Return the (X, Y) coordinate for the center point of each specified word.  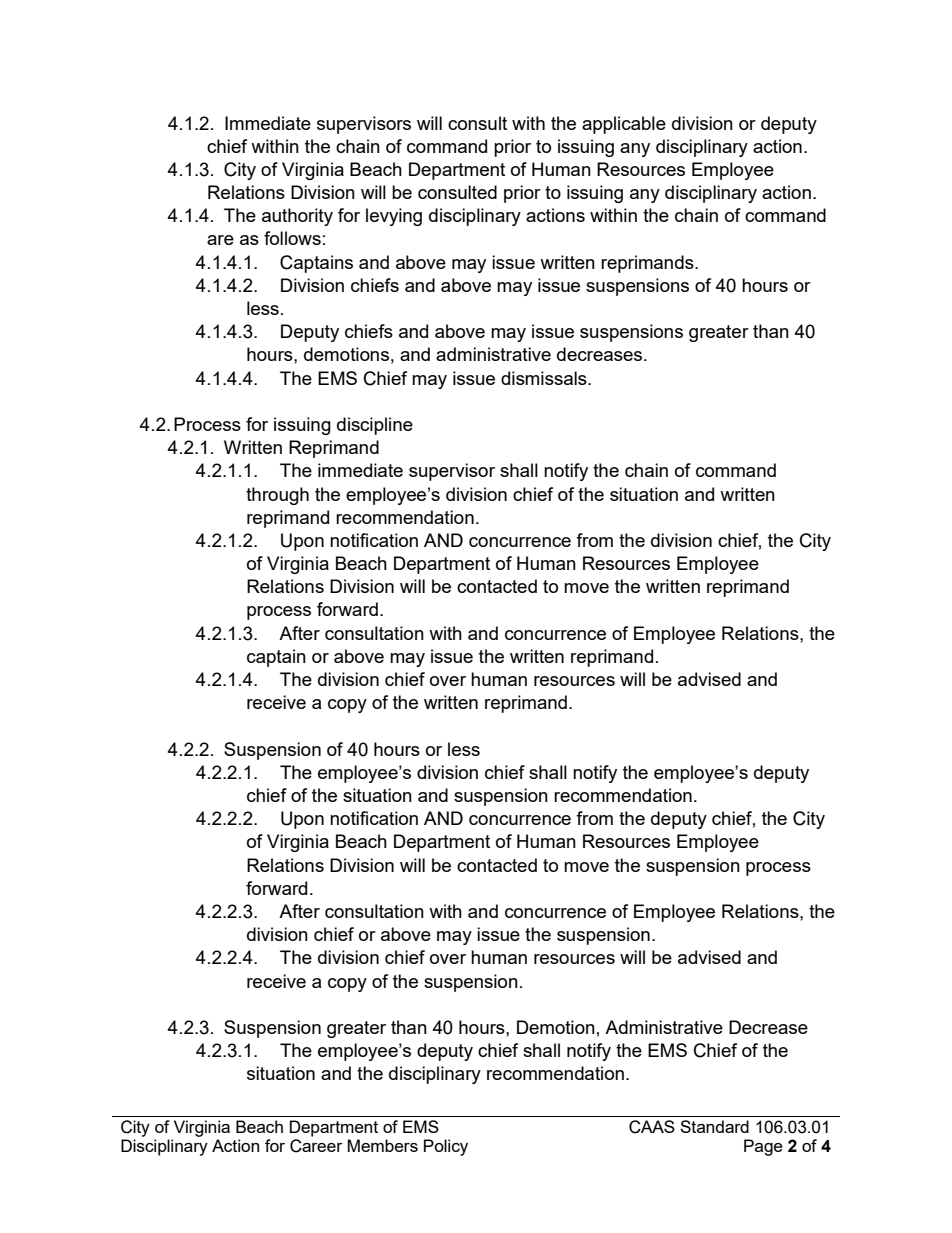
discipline (375, 426)
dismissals (545, 378)
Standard (714, 1126)
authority (297, 217)
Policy (446, 1147)
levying (394, 217)
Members (383, 1145)
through (277, 496)
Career (316, 1146)
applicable (624, 125)
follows (292, 238)
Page (763, 1147)
